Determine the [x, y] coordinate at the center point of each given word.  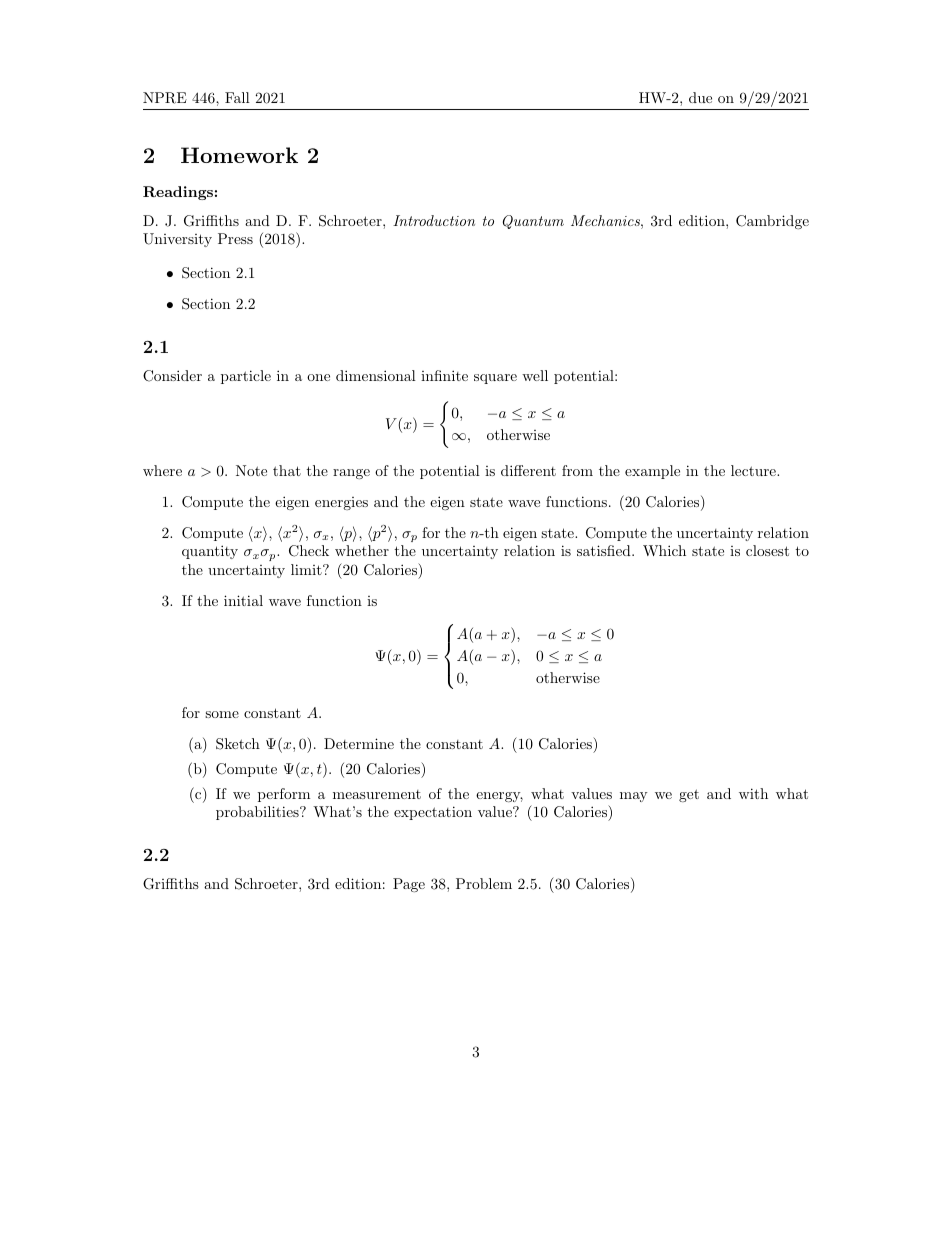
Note [251, 470]
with [753, 793]
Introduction [434, 220]
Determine [359, 743]
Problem [484, 883]
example [652, 472]
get [689, 795]
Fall [237, 97]
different [528, 470]
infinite [444, 375]
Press [235, 238]
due [700, 97]
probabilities [258, 813]
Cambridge [772, 222]
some [222, 714]
